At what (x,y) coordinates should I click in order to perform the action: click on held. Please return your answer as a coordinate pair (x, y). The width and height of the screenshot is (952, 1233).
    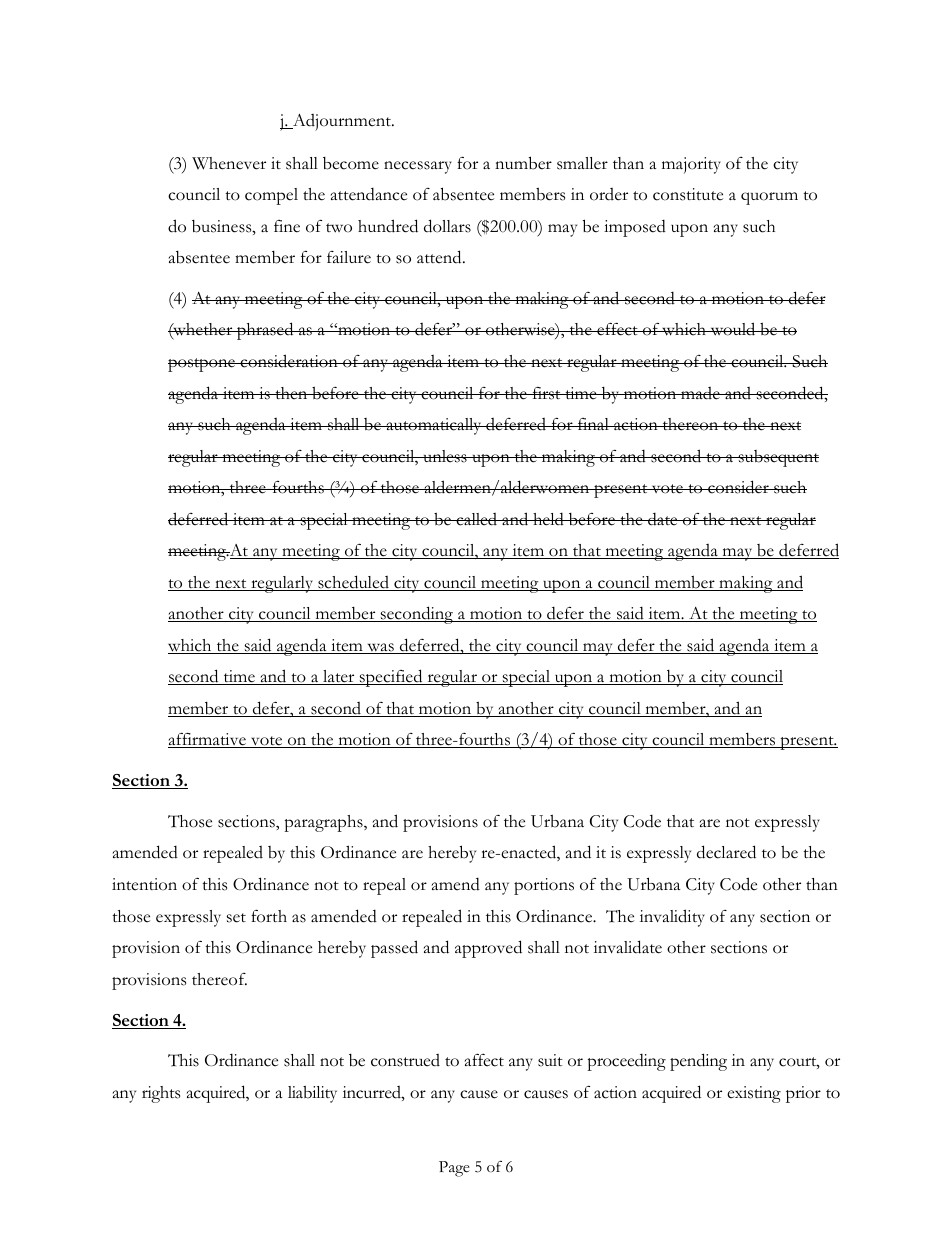
    Looking at the image, I should click on (548, 519).
